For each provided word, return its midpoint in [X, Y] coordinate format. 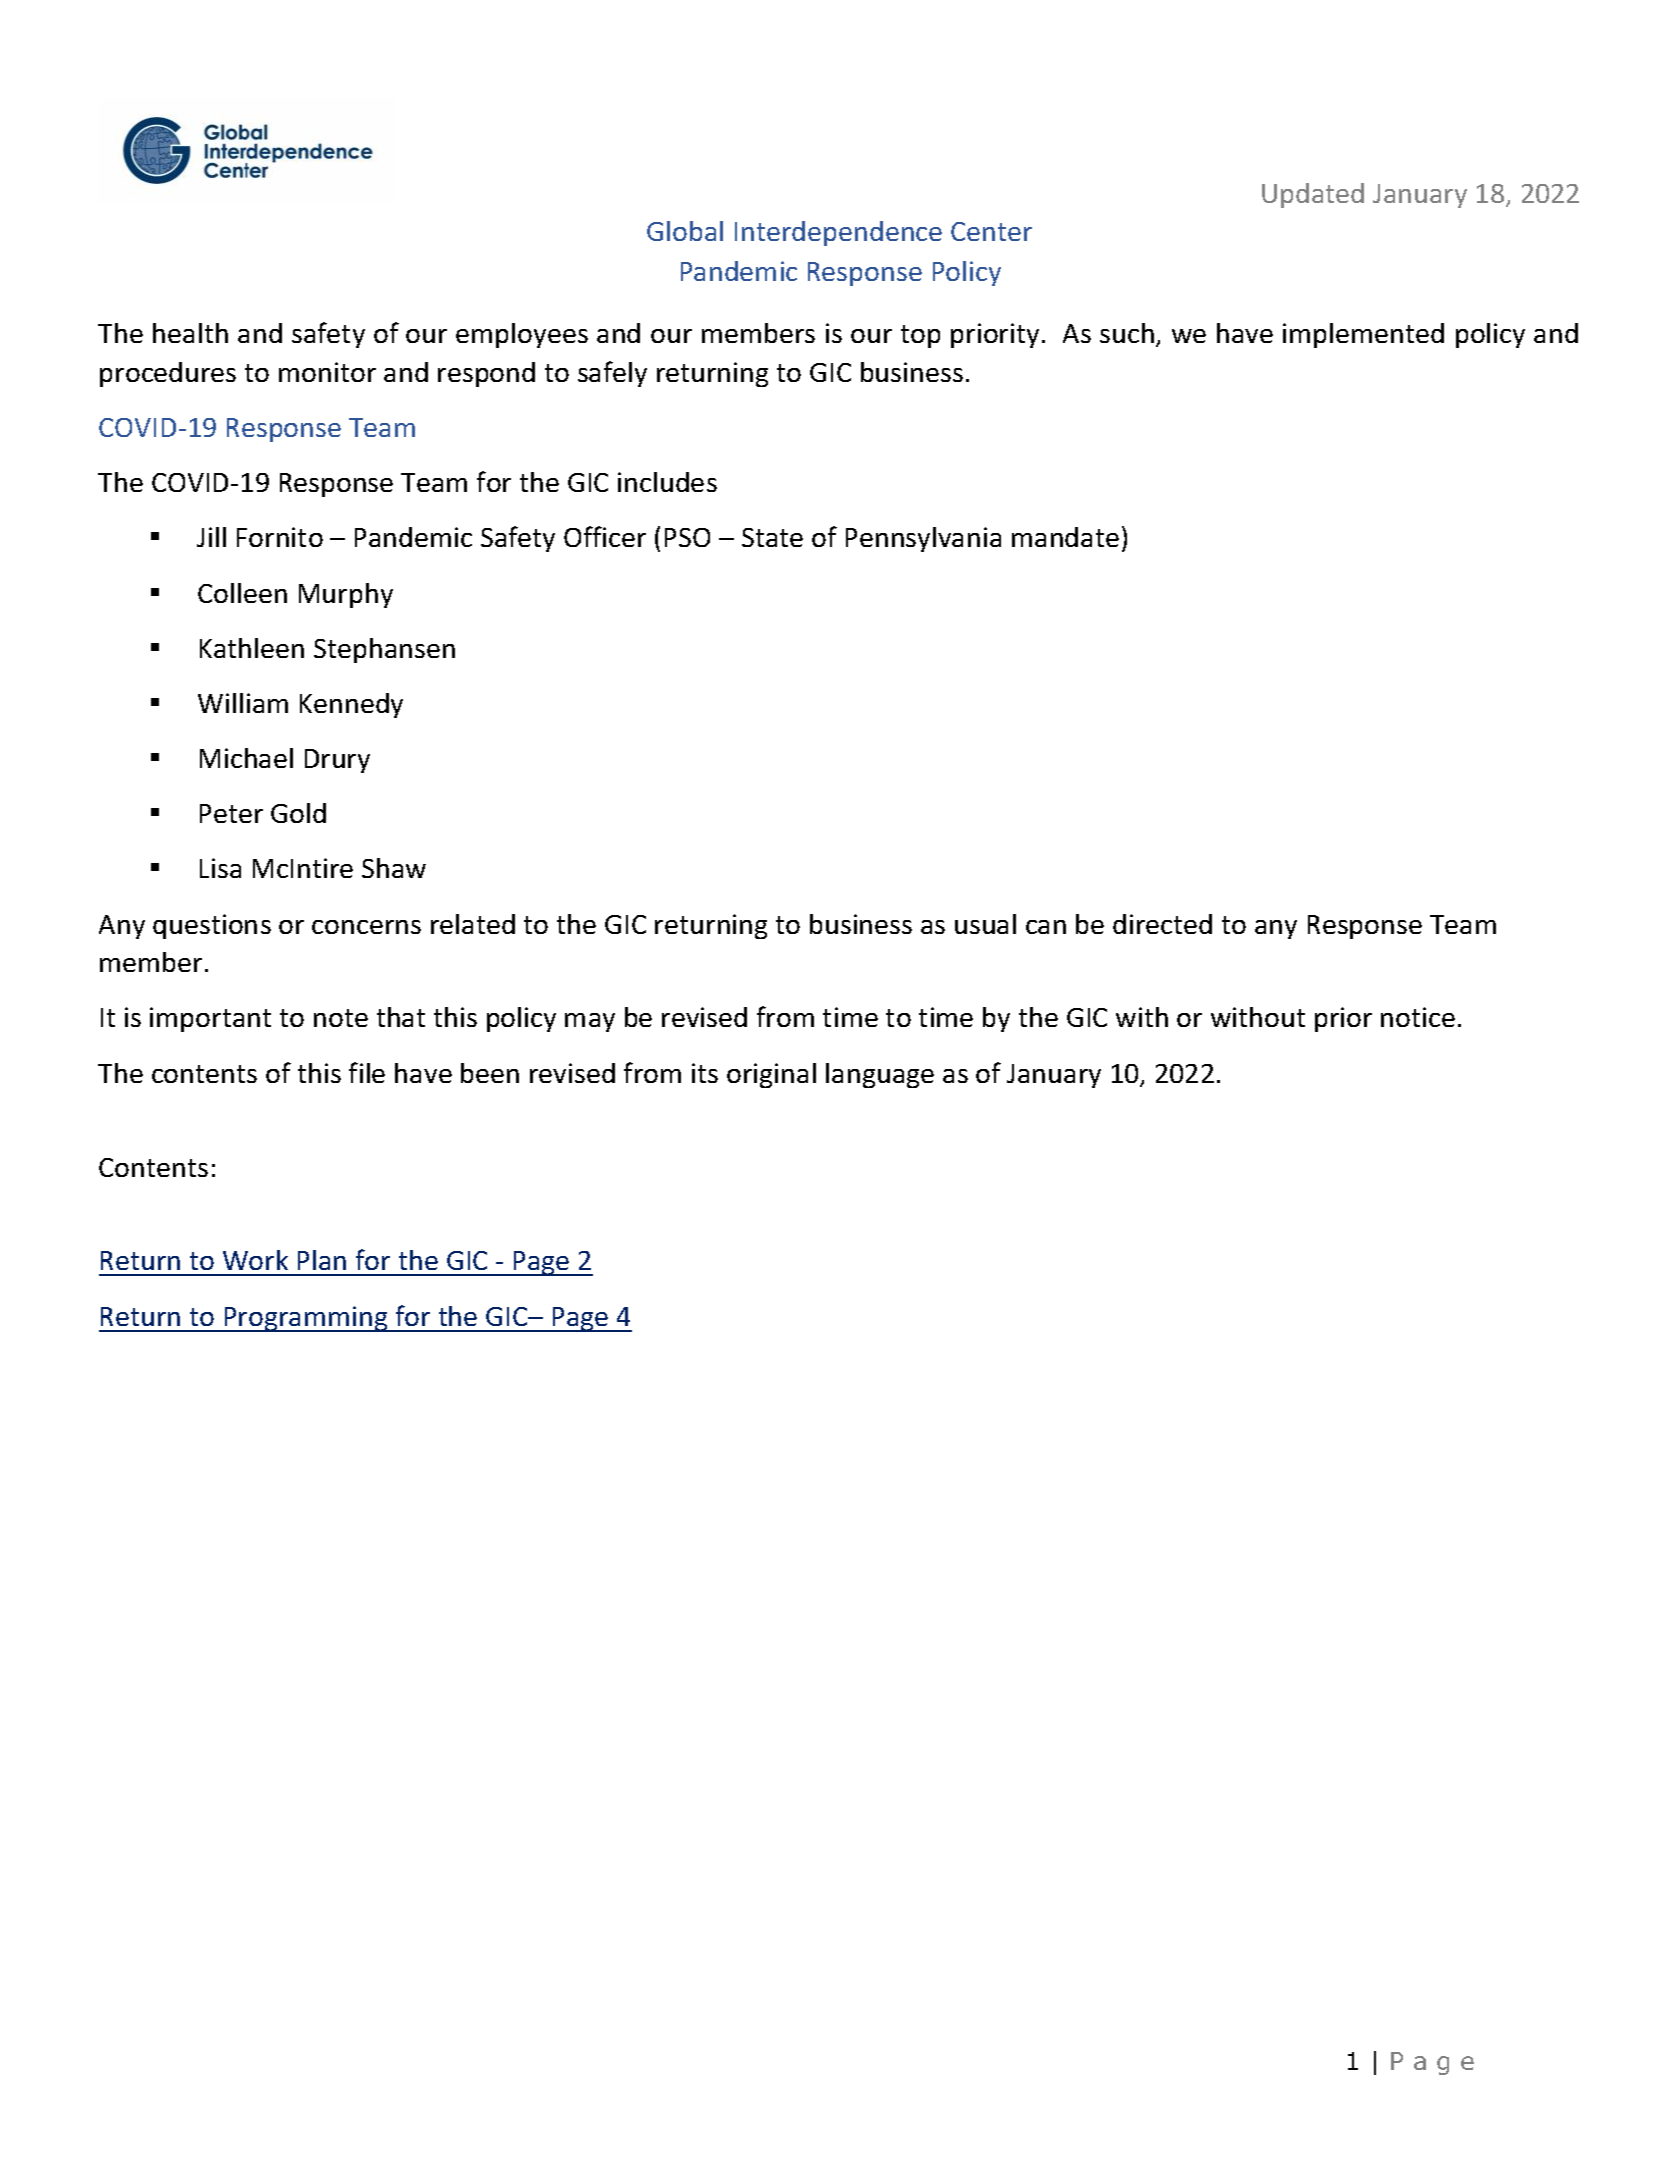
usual [985, 924]
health [190, 333]
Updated [1313, 195]
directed [1162, 924]
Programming [306, 1319]
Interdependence [838, 233]
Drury [337, 761]
